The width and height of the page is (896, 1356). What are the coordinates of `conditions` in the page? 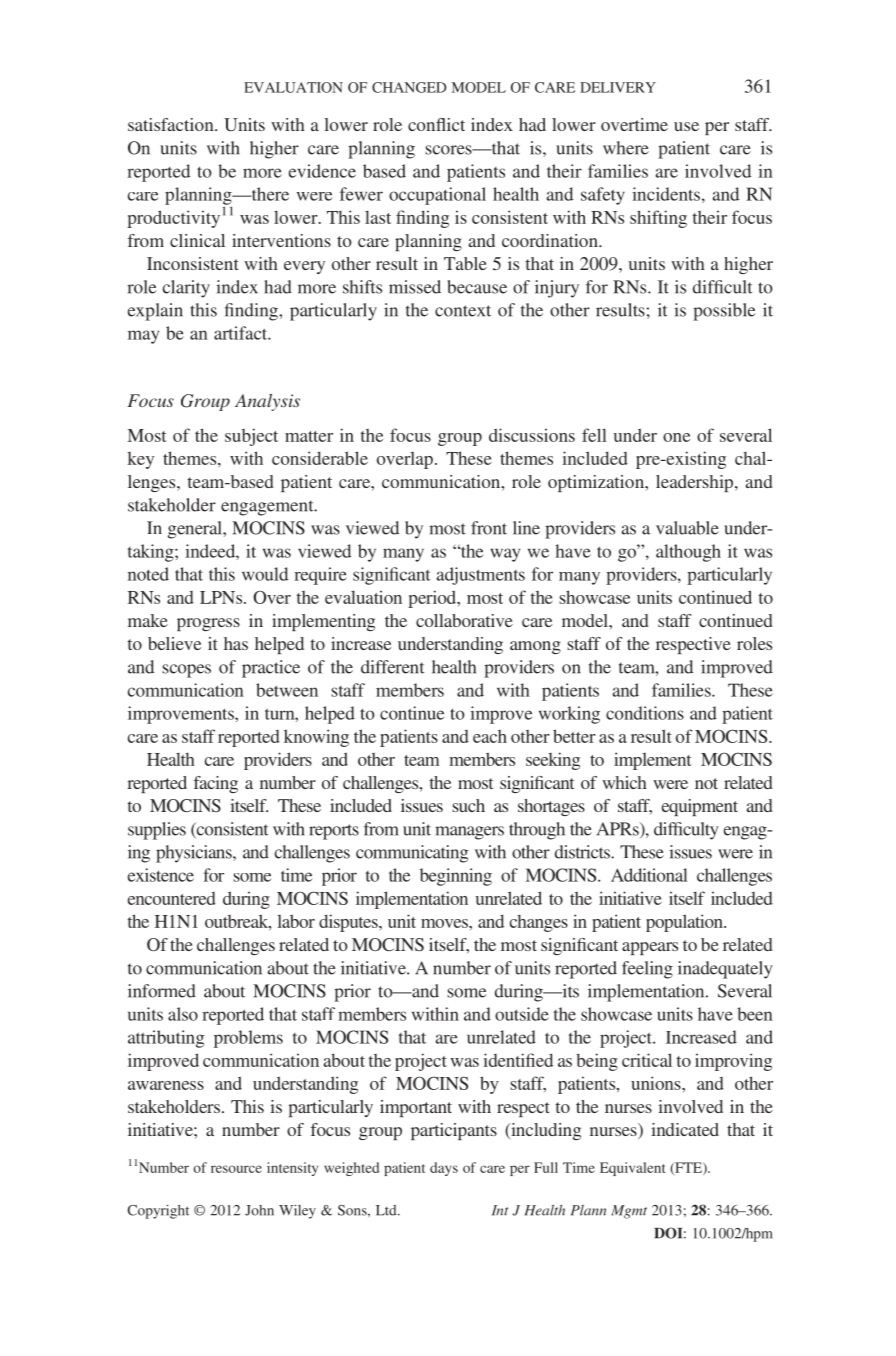 It's located at (645, 713).
